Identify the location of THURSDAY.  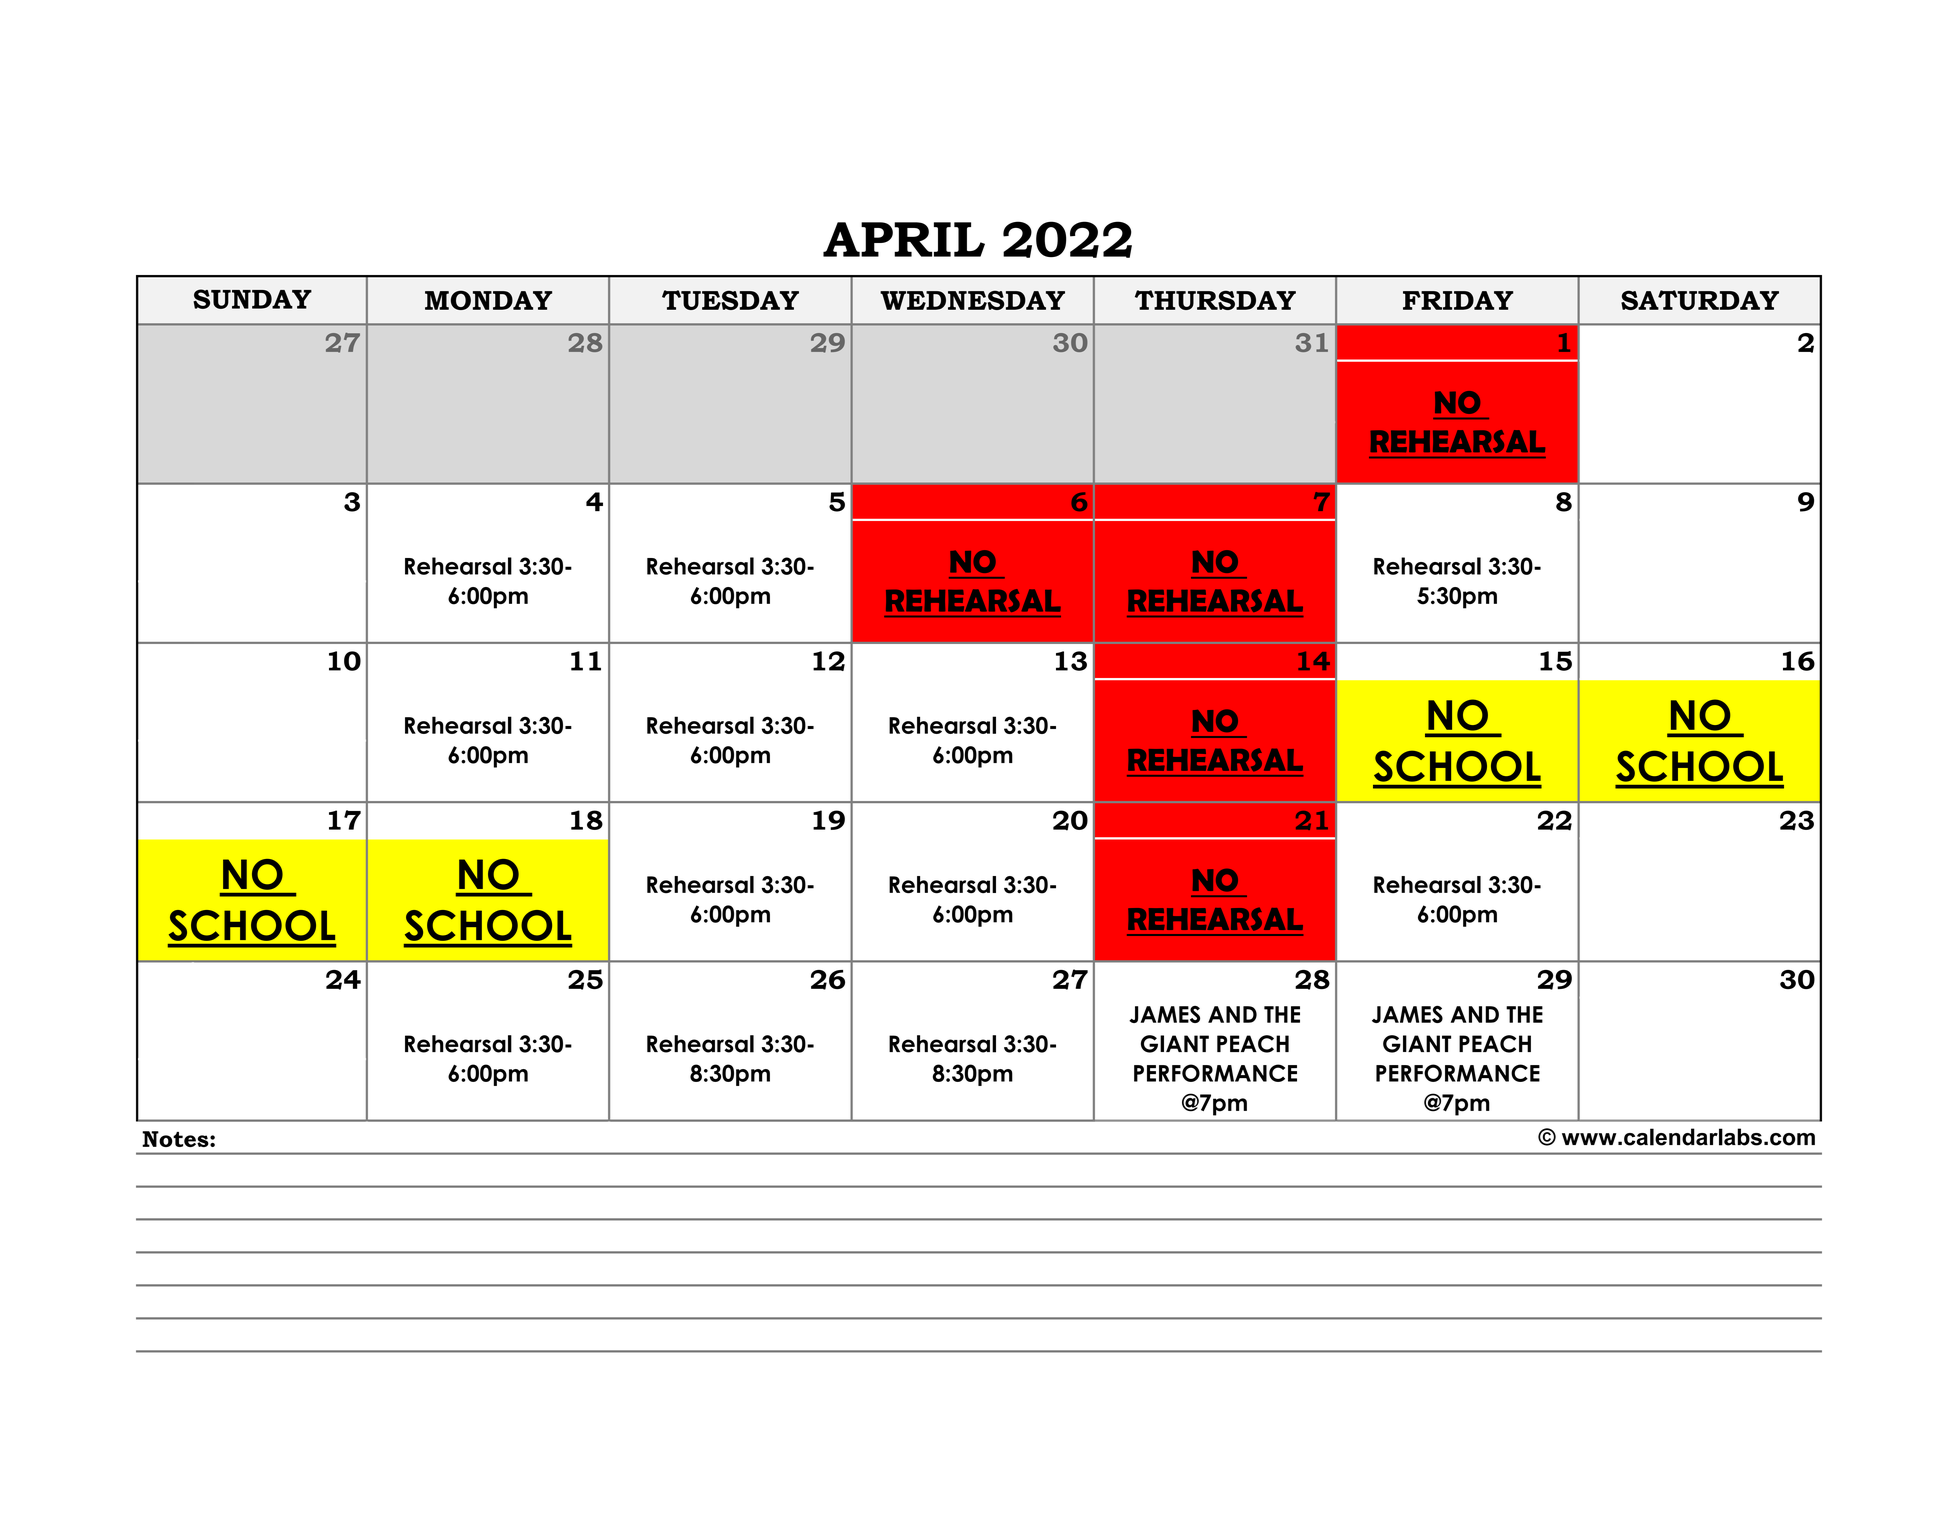
(1215, 300).
